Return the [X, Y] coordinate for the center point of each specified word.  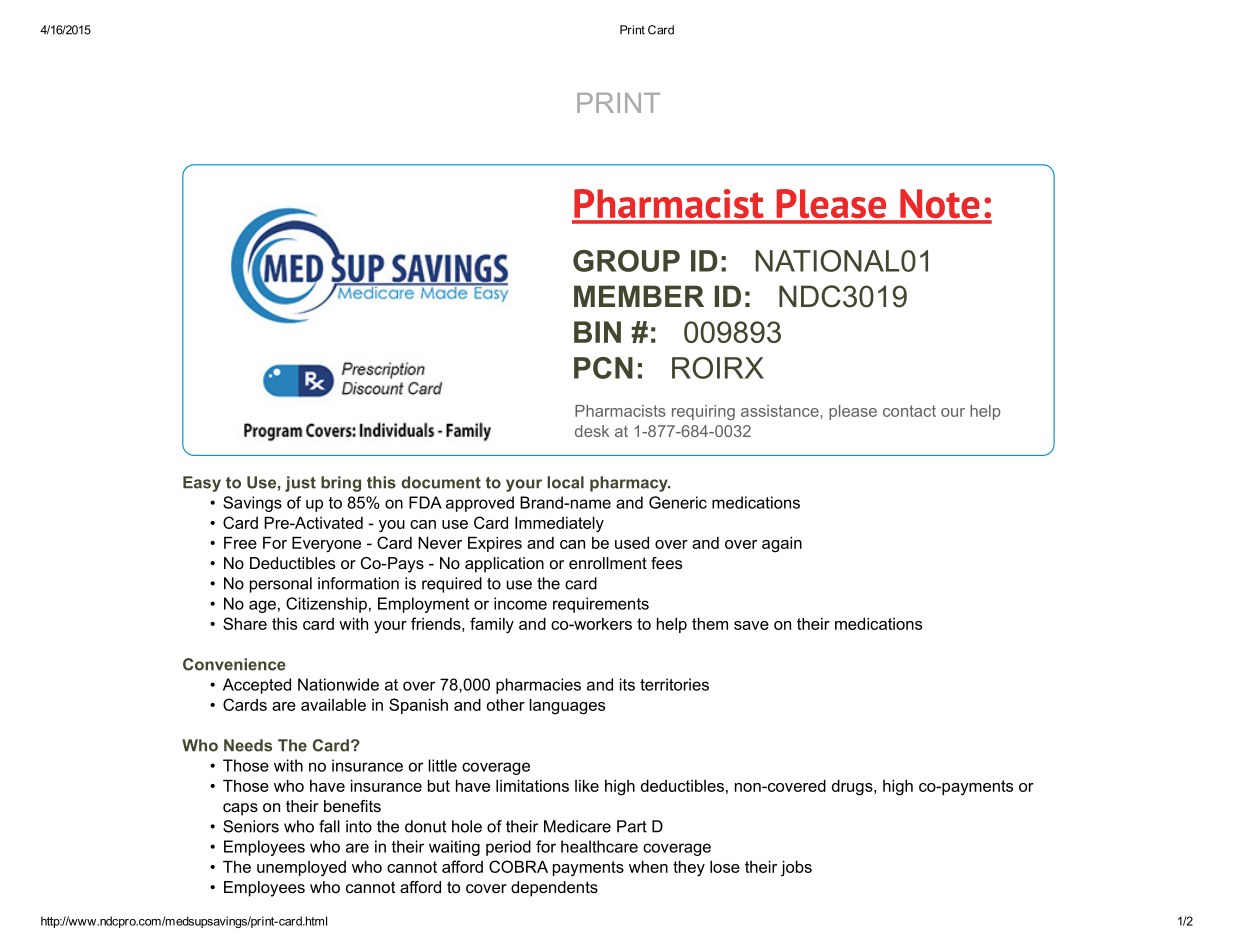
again [782, 545]
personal [281, 585]
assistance [780, 411]
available [333, 705]
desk [592, 431]
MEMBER [639, 296]
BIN [597, 332]
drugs [853, 788]
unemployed [301, 869]
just [300, 484]
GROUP [626, 261]
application [504, 565]
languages [567, 707]
